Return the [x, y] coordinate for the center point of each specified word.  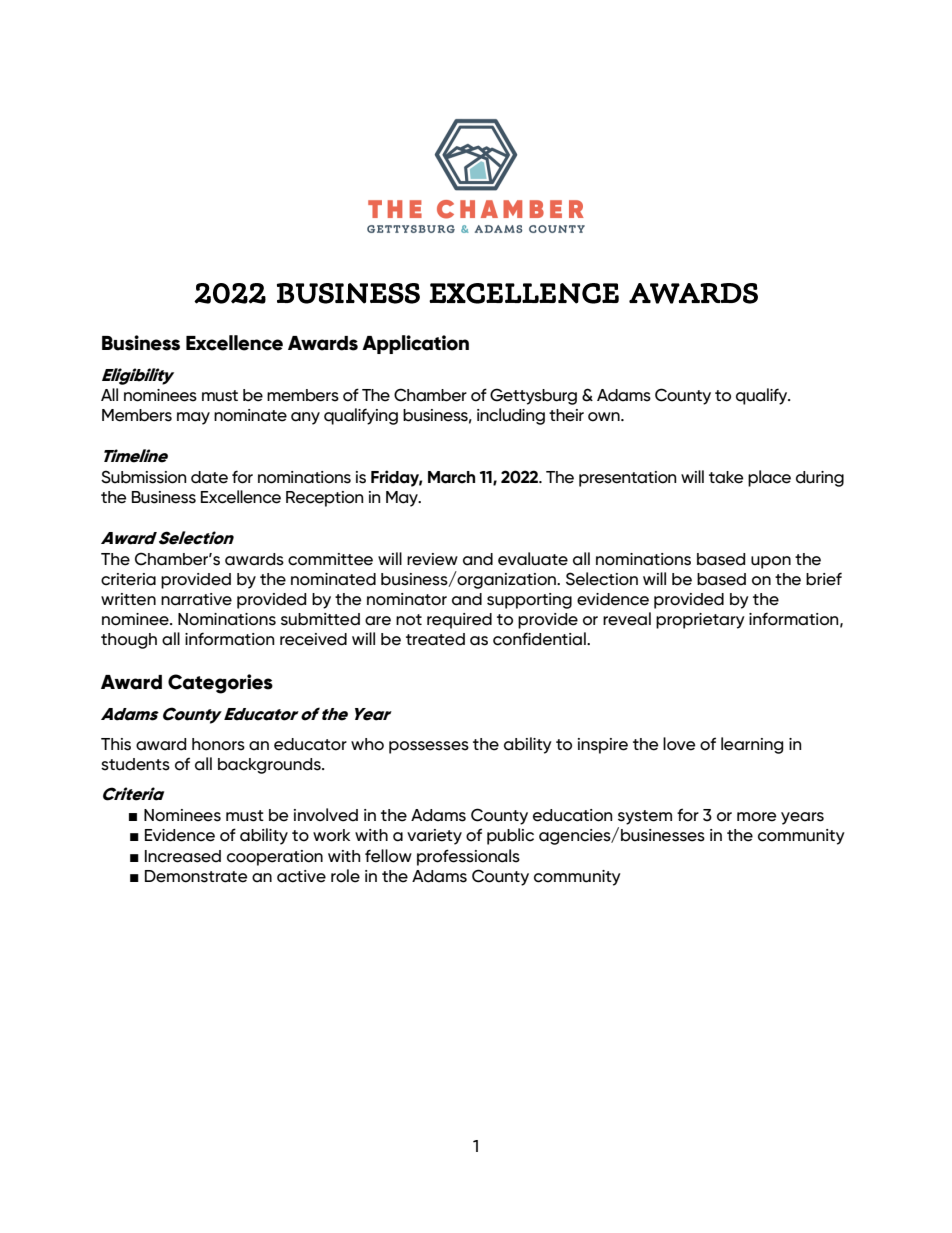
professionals [468, 857]
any [305, 418]
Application [415, 344]
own [605, 417]
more [756, 817]
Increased [183, 856]
